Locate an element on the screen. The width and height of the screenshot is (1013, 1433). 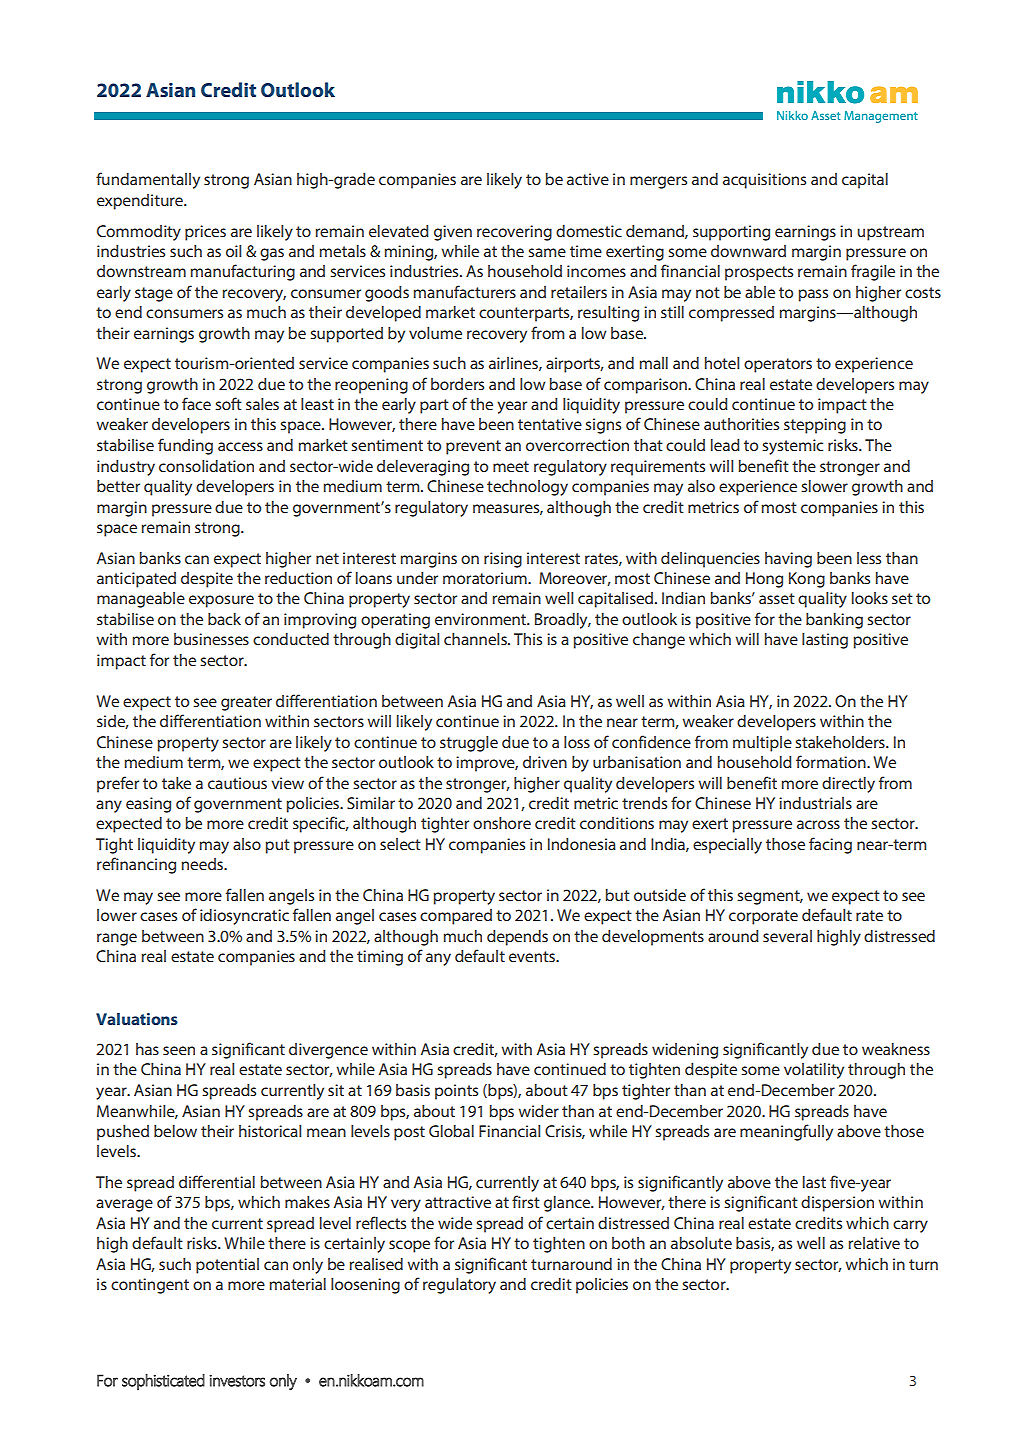
Kong is located at coordinates (807, 580).
